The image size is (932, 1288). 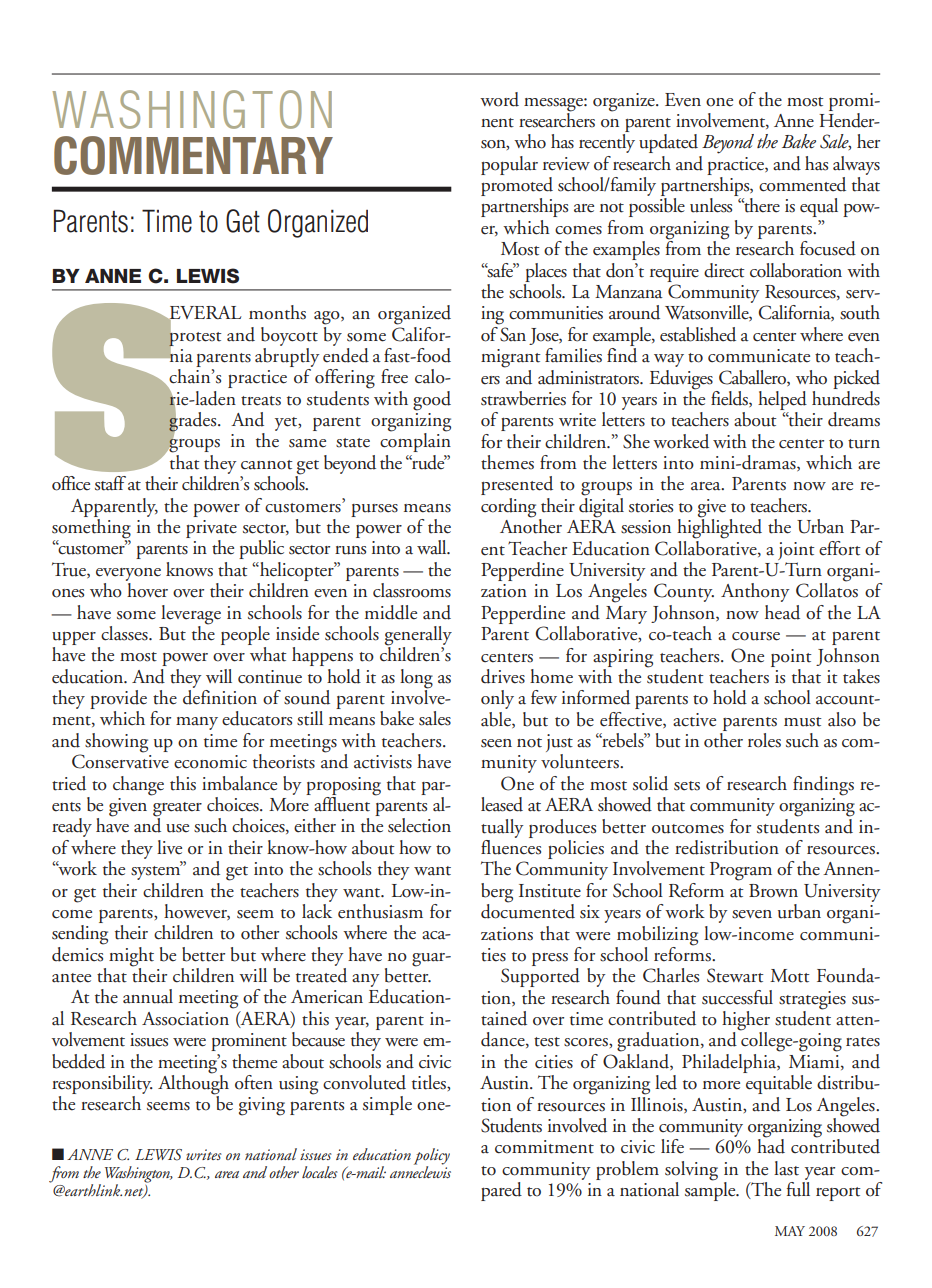 What do you see at coordinates (277, 312) in the screenshot?
I see `months` at bounding box center [277, 312].
